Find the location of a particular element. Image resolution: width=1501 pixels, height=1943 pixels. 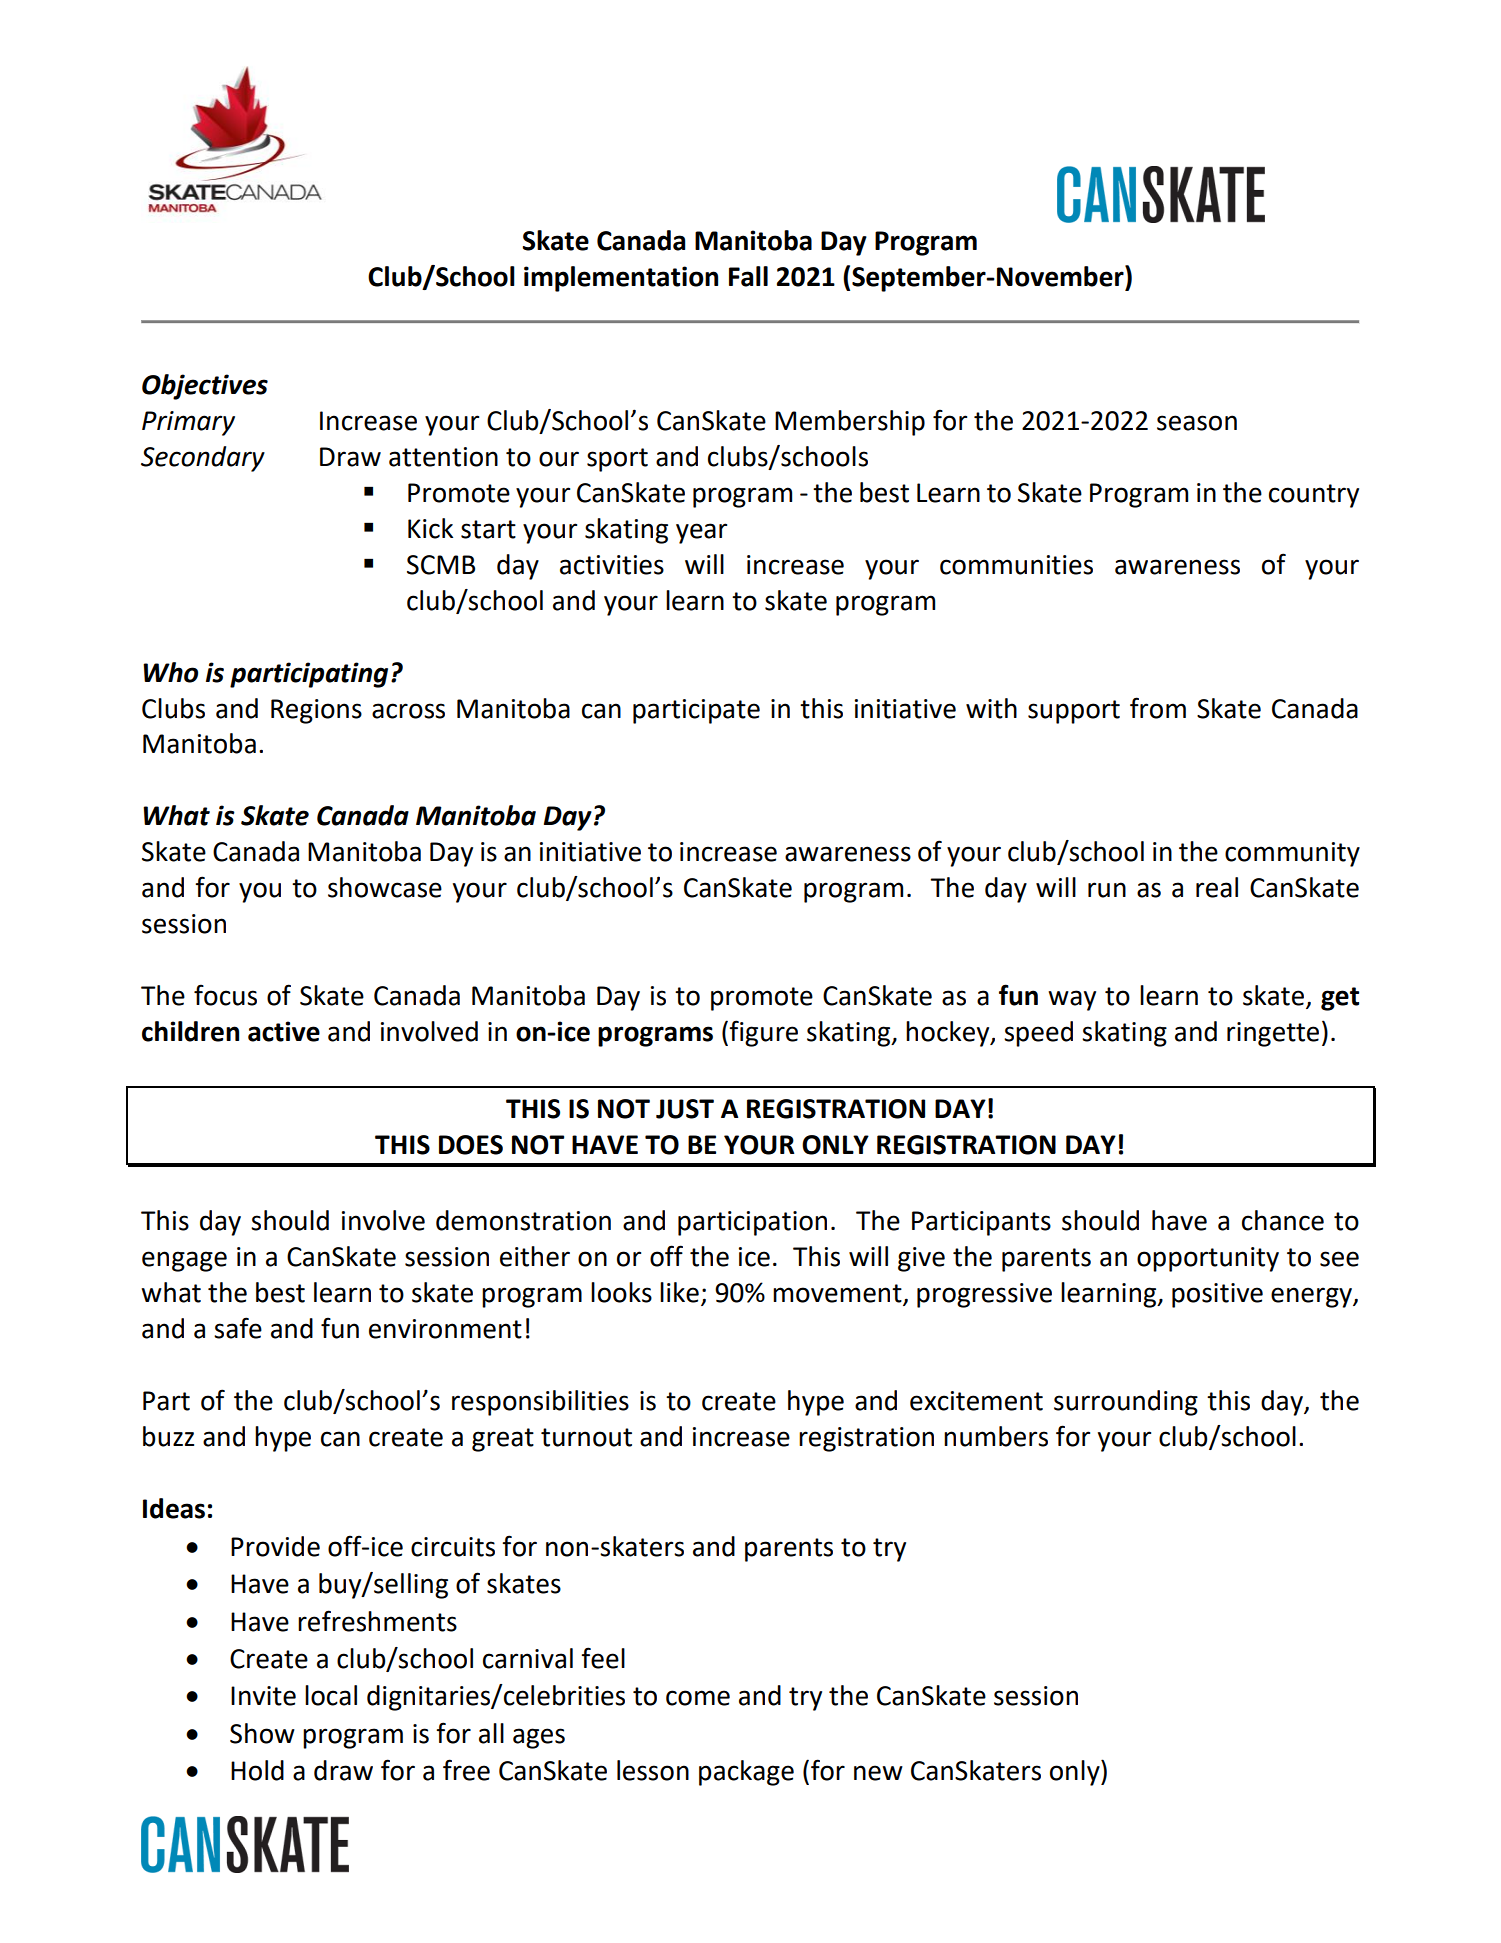

Fall is located at coordinates (748, 276).
